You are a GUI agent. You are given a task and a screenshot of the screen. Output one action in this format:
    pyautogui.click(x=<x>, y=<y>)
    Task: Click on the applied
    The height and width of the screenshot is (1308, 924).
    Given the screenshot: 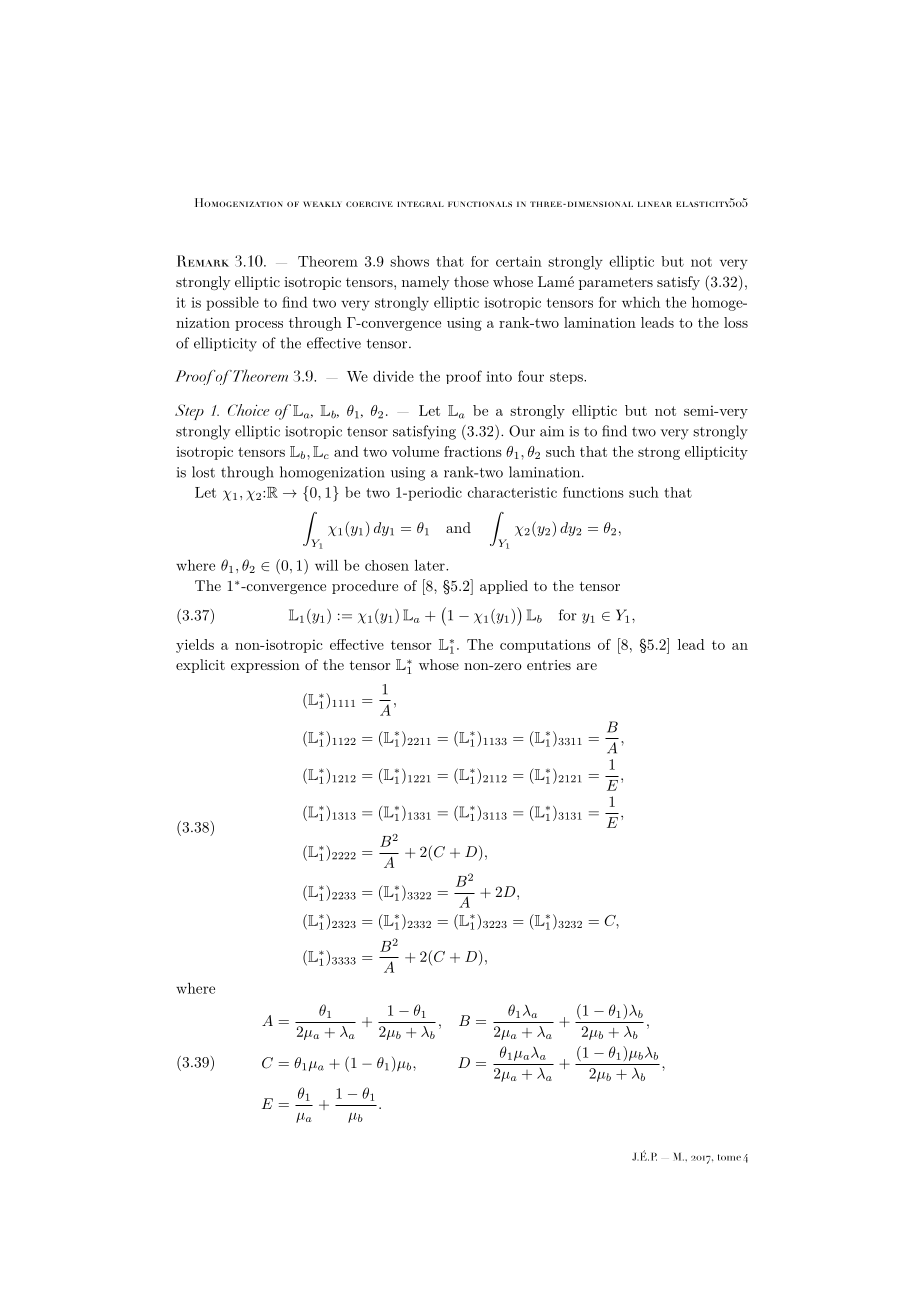 What is the action you would take?
    pyautogui.click(x=504, y=587)
